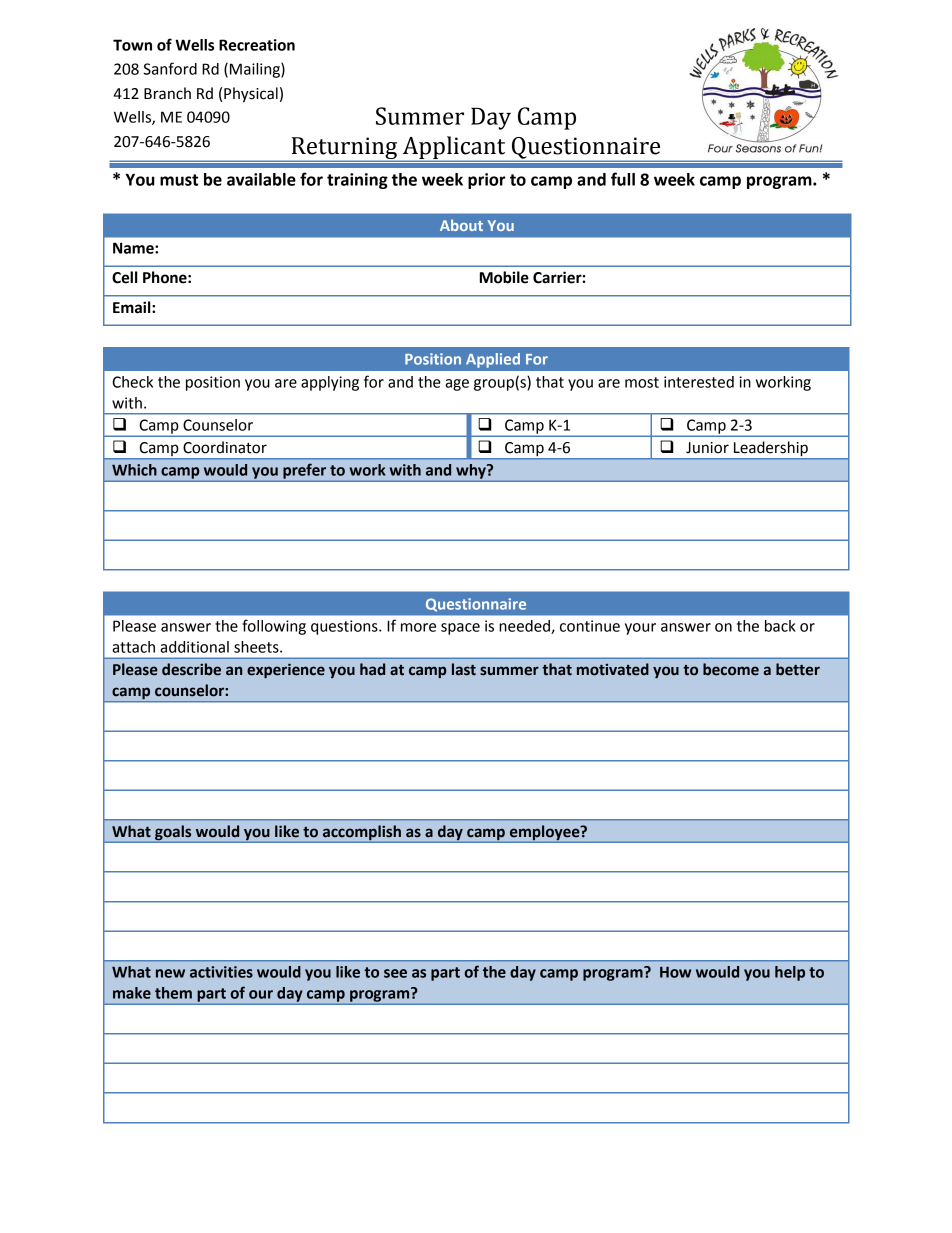  I want to click on full, so click(623, 179).
